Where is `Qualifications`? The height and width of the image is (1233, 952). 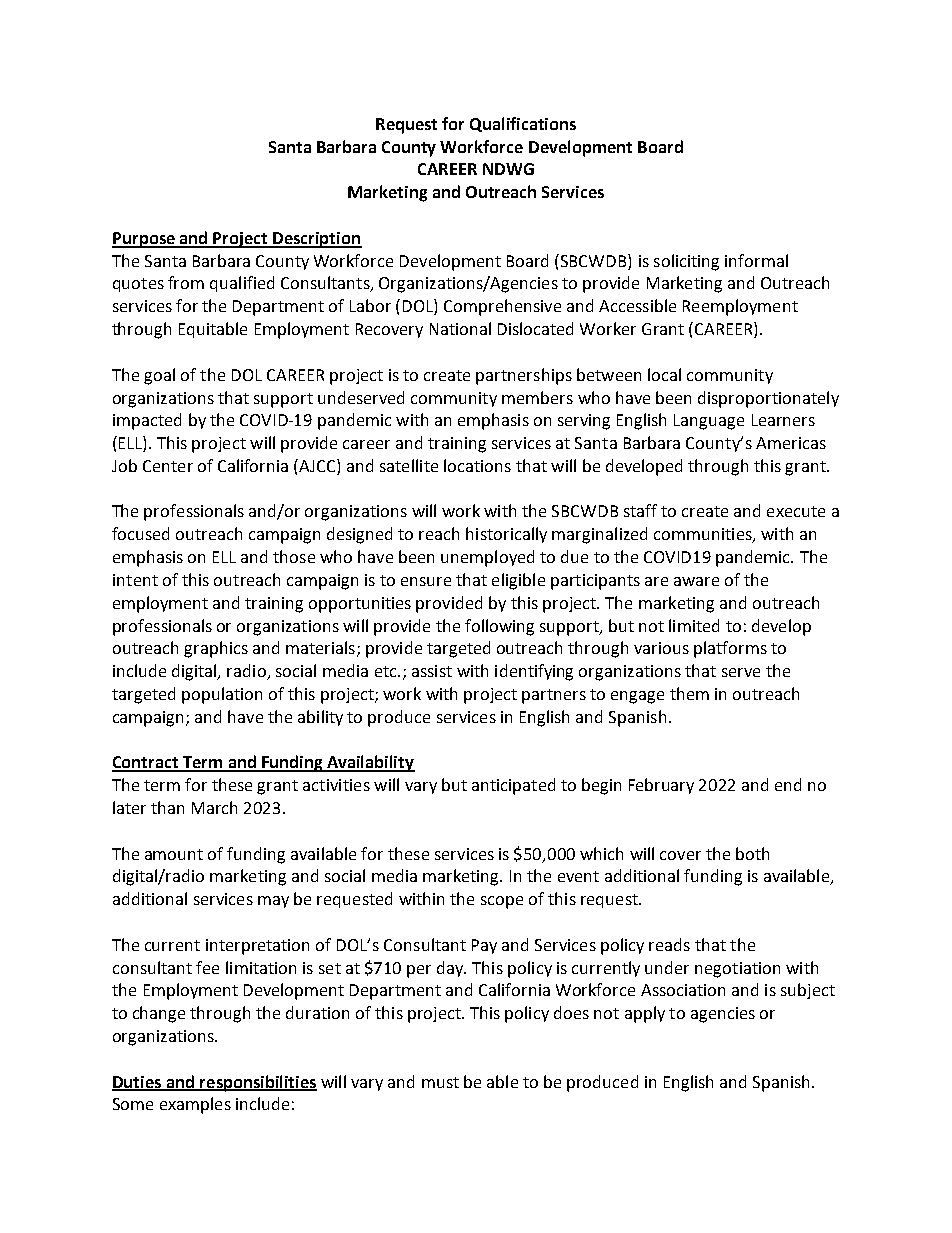 Qualifications is located at coordinates (523, 124).
